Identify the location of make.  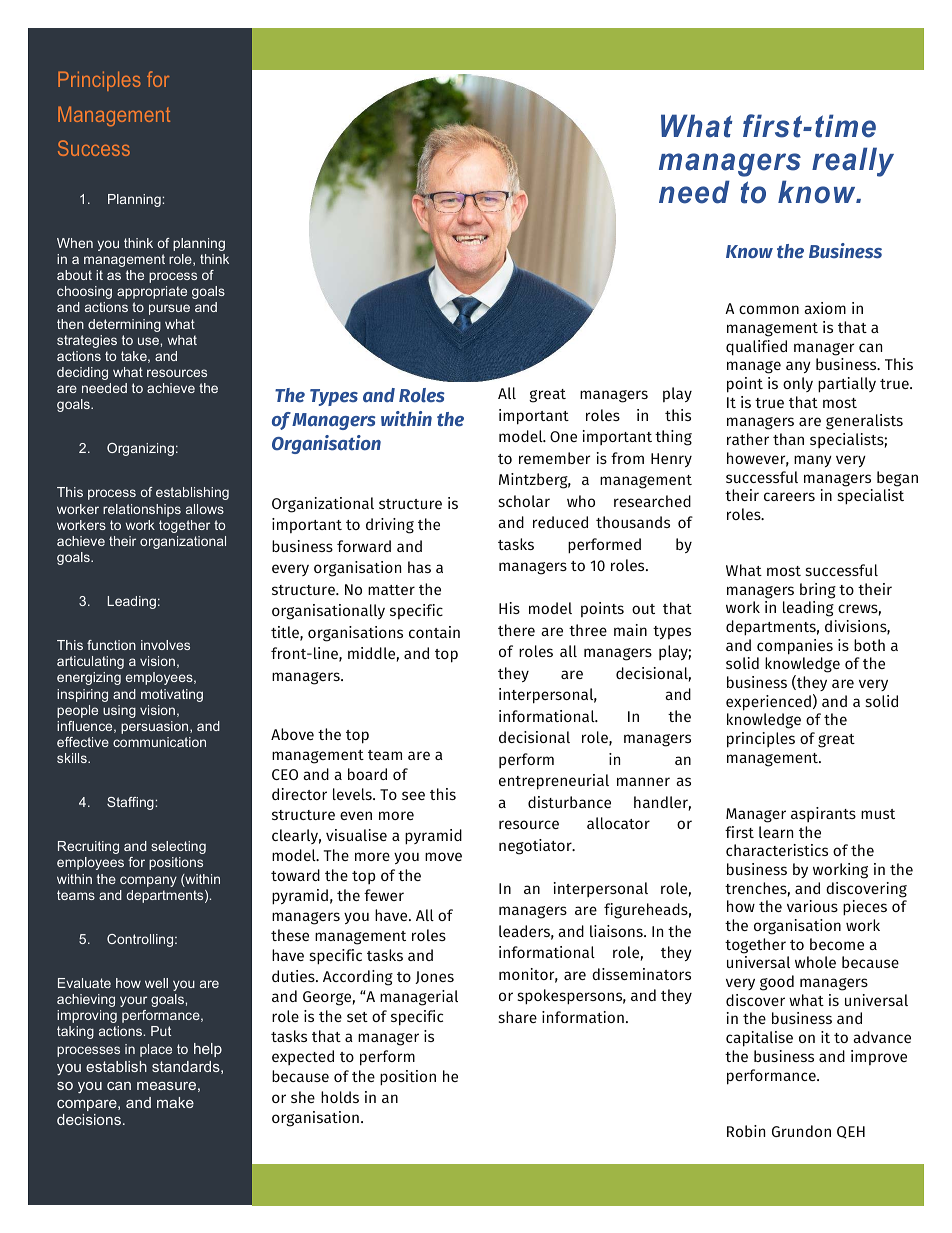
(175, 1102).
